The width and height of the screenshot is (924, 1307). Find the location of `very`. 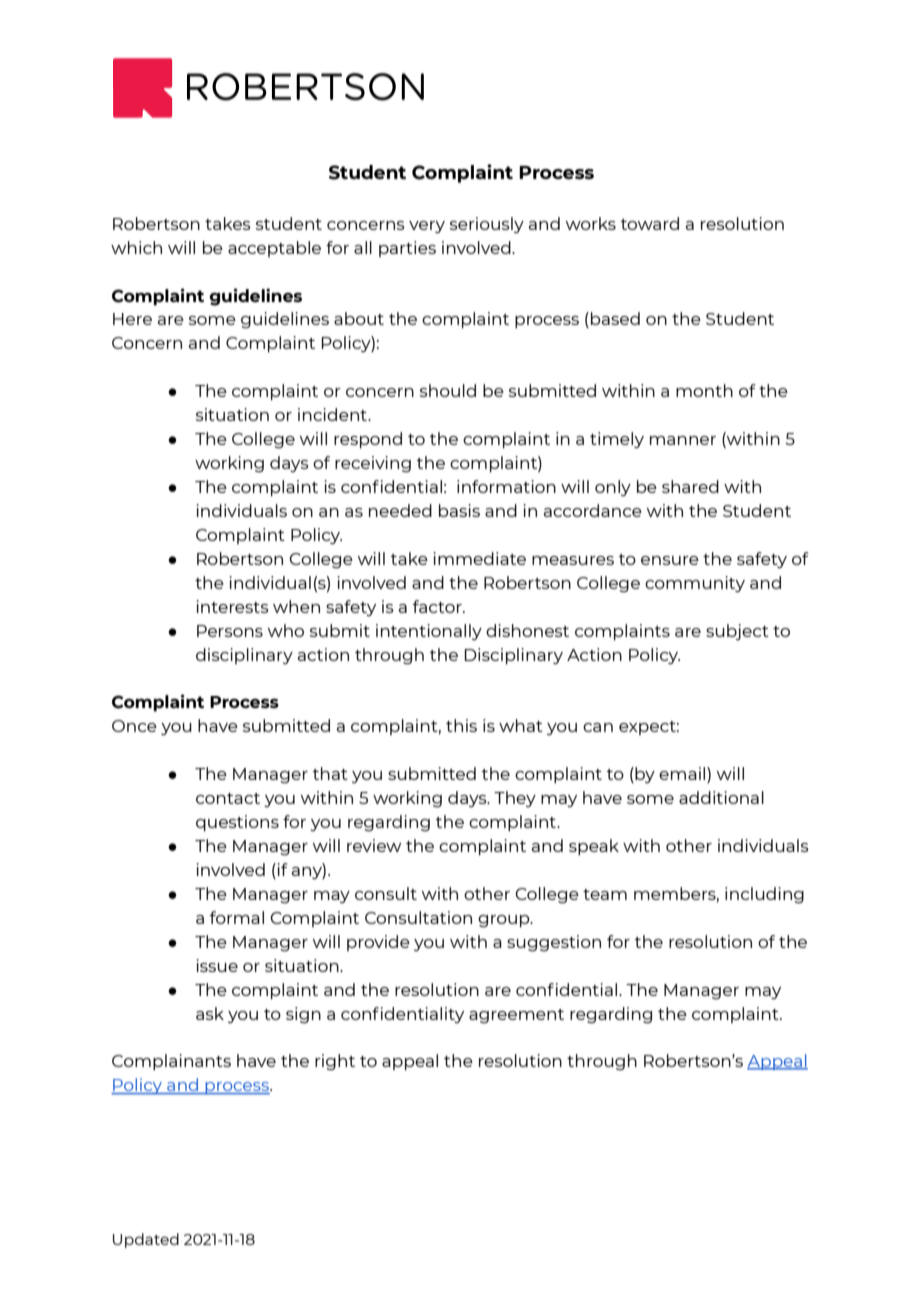

very is located at coordinates (427, 227).
